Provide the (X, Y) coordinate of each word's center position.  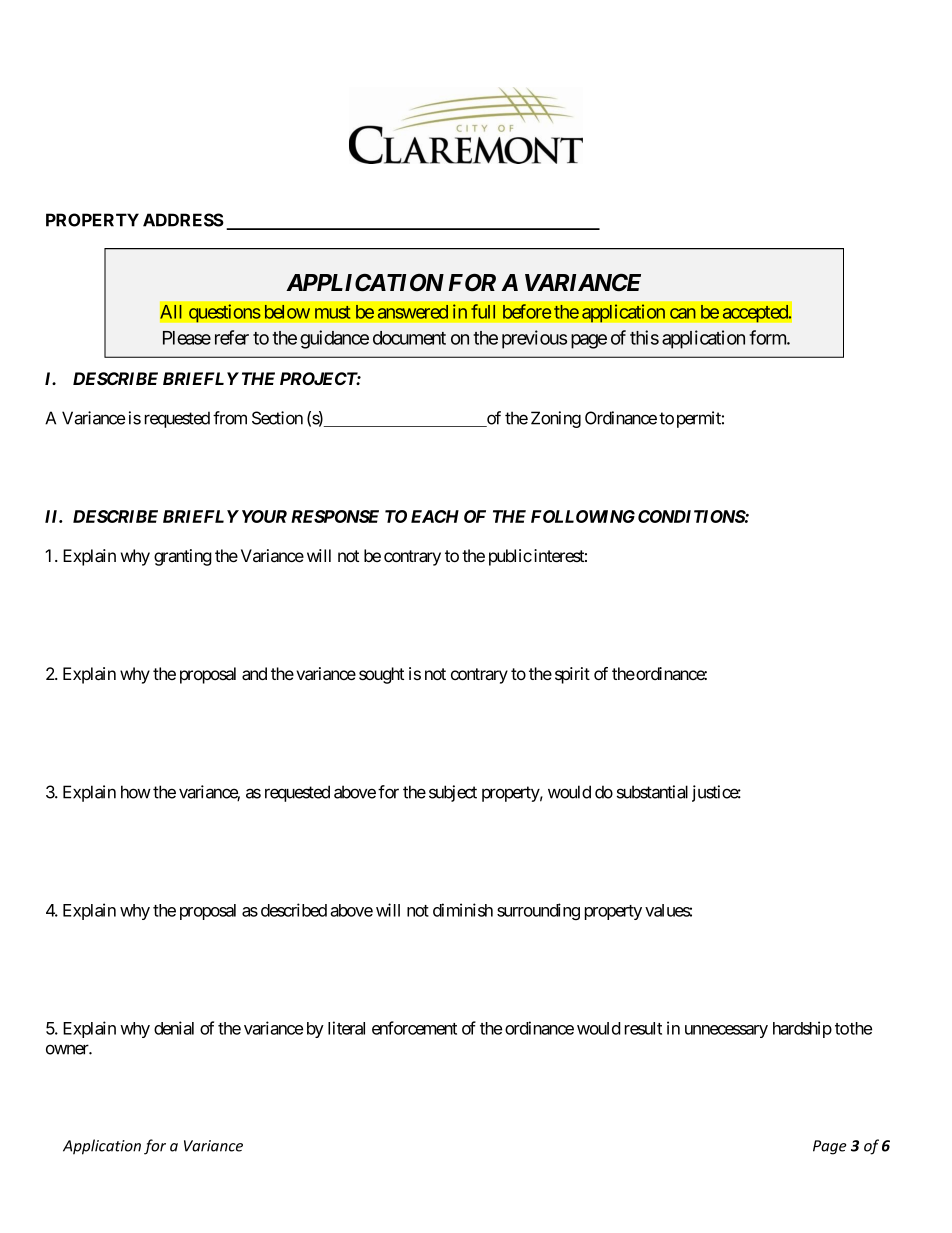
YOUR (264, 516)
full (483, 311)
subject (453, 793)
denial (174, 1028)
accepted (756, 313)
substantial (652, 792)
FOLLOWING (583, 516)
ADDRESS (183, 220)
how (136, 792)
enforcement (414, 1028)
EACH (435, 516)
